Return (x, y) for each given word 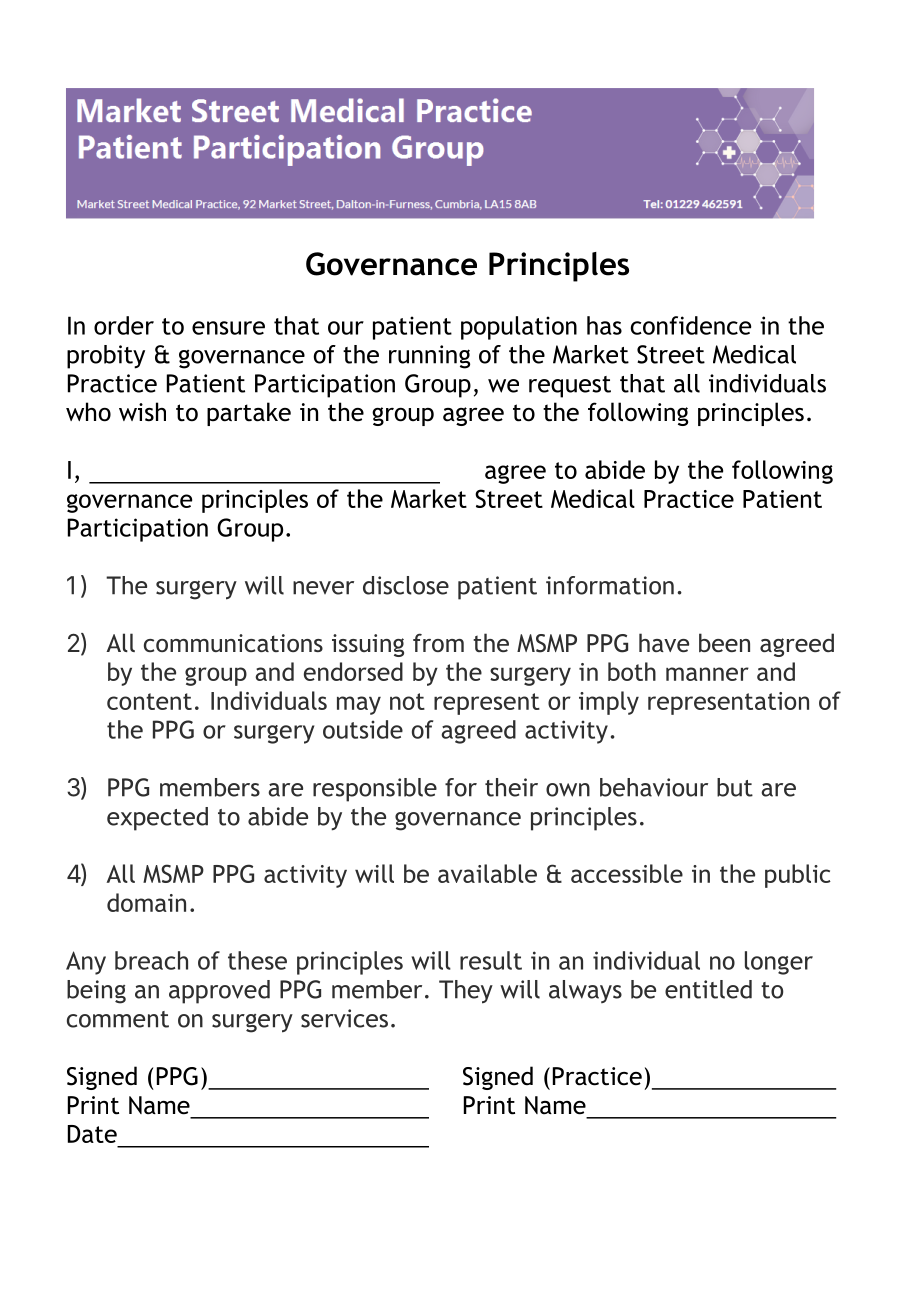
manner (707, 674)
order (124, 325)
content (149, 701)
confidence (691, 325)
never (323, 588)
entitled (708, 989)
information (610, 585)
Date (92, 1134)
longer (779, 963)
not (407, 701)
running (429, 357)
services (344, 1018)
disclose (406, 585)
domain (146, 902)
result (491, 960)
